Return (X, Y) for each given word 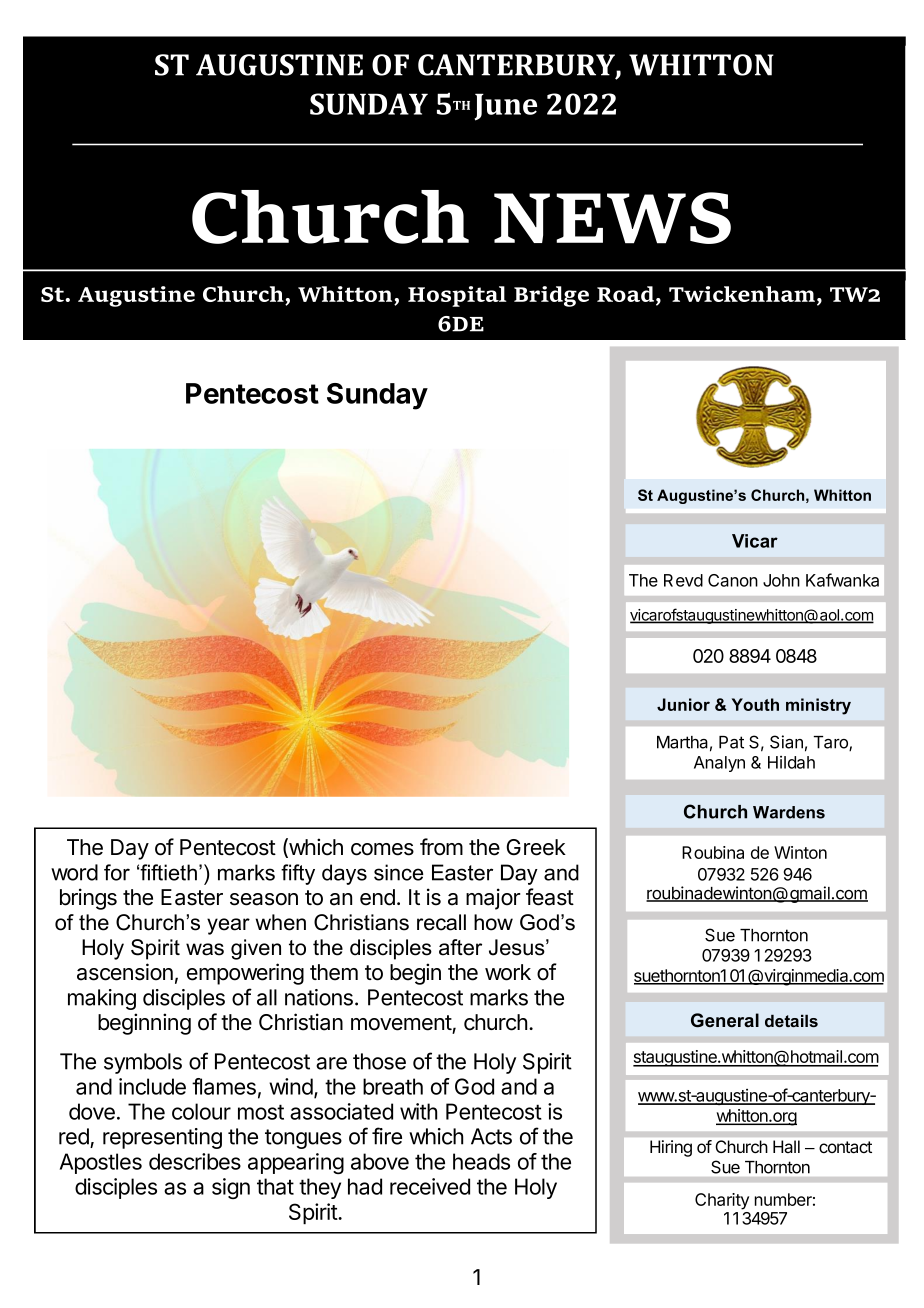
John (781, 580)
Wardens (789, 812)
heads (481, 1161)
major (493, 899)
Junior (683, 704)
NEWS (612, 218)
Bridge (551, 296)
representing (162, 1138)
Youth (755, 704)
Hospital (457, 296)
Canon (733, 580)
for (117, 872)
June (505, 107)
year (228, 926)
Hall (786, 1146)
